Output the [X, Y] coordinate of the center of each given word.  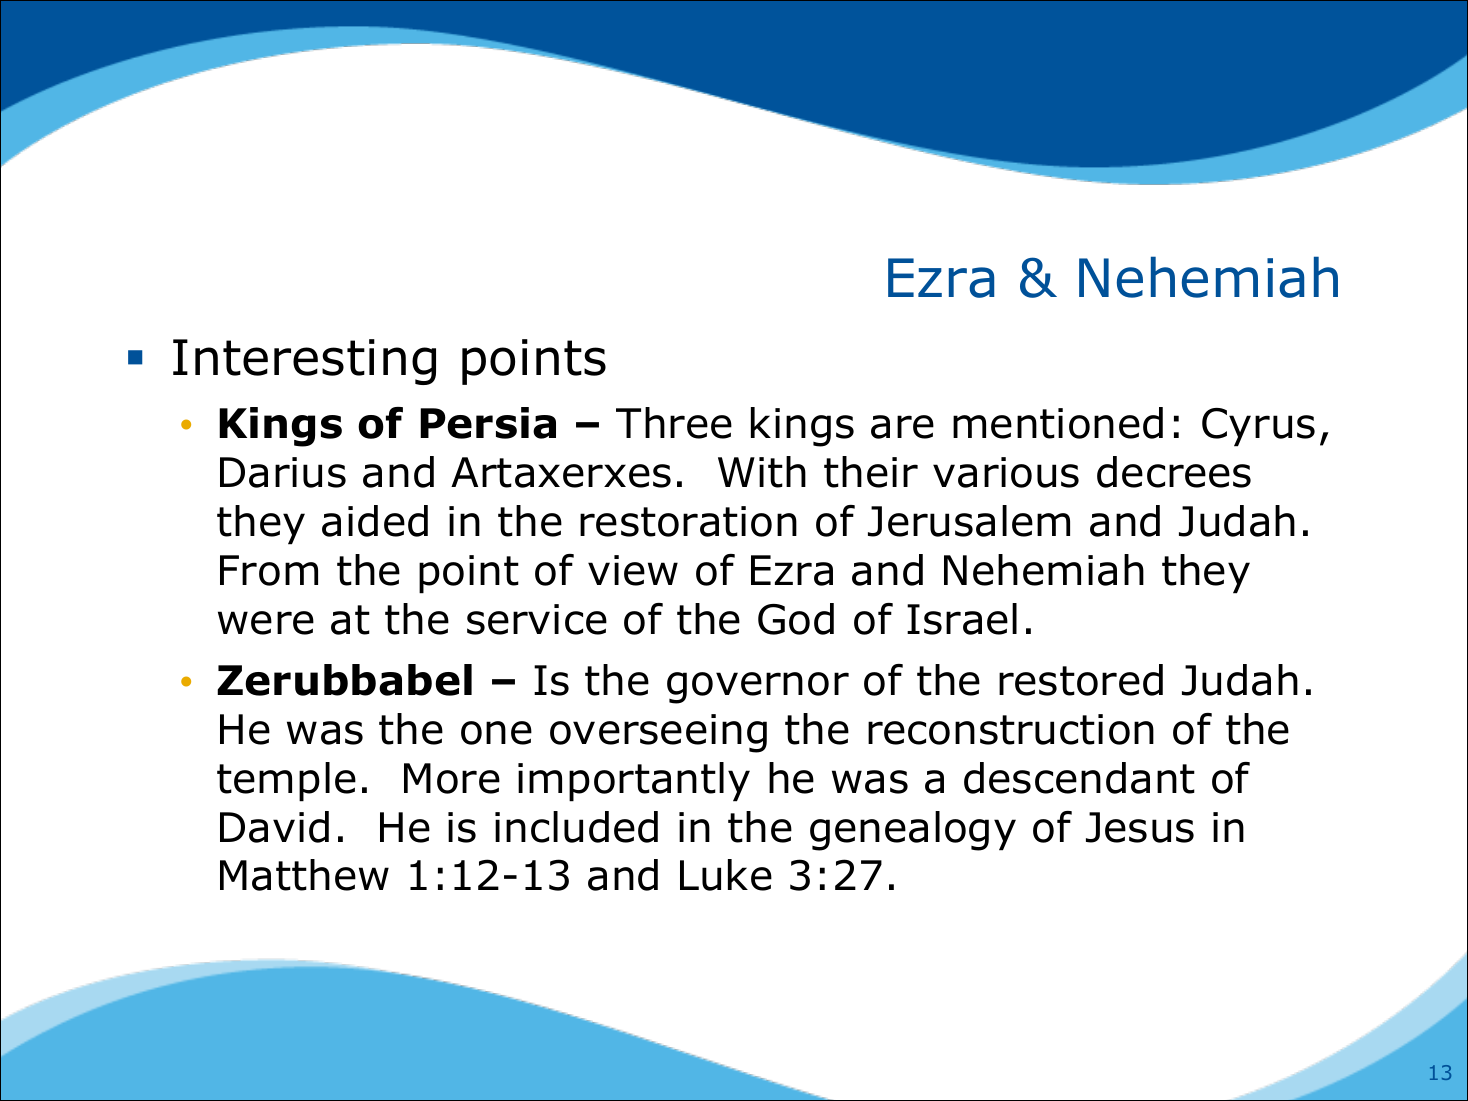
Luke [726, 875]
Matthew [304, 875]
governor [758, 688]
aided [375, 521]
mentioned [1058, 423]
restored [1081, 680]
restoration [688, 521]
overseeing [658, 733]
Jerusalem [969, 521]
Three [674, 423]
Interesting [304, 362]
